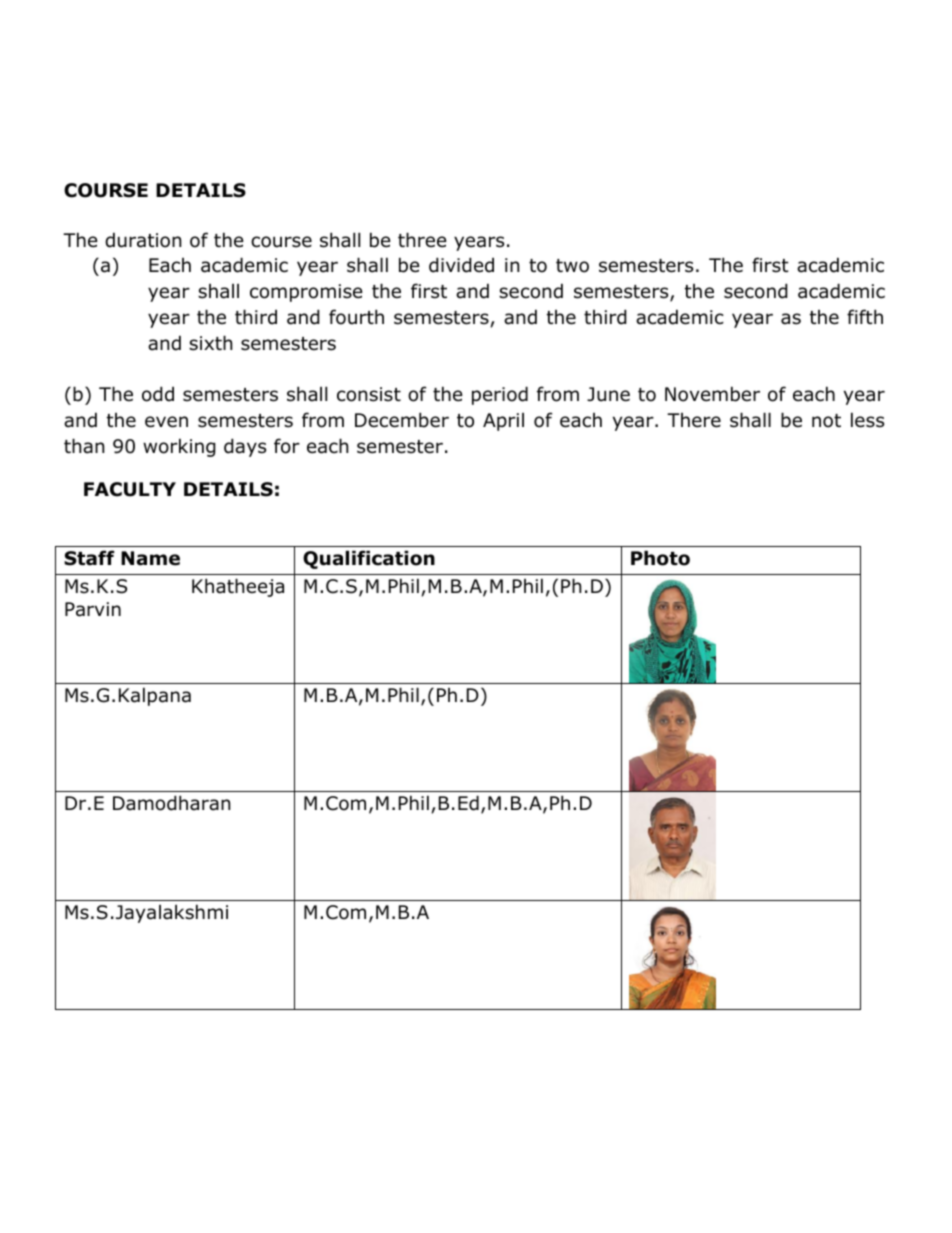 Image resolution: width=952 pixels, height=1233 pixels. I want to click on working, so click(179, 447).
